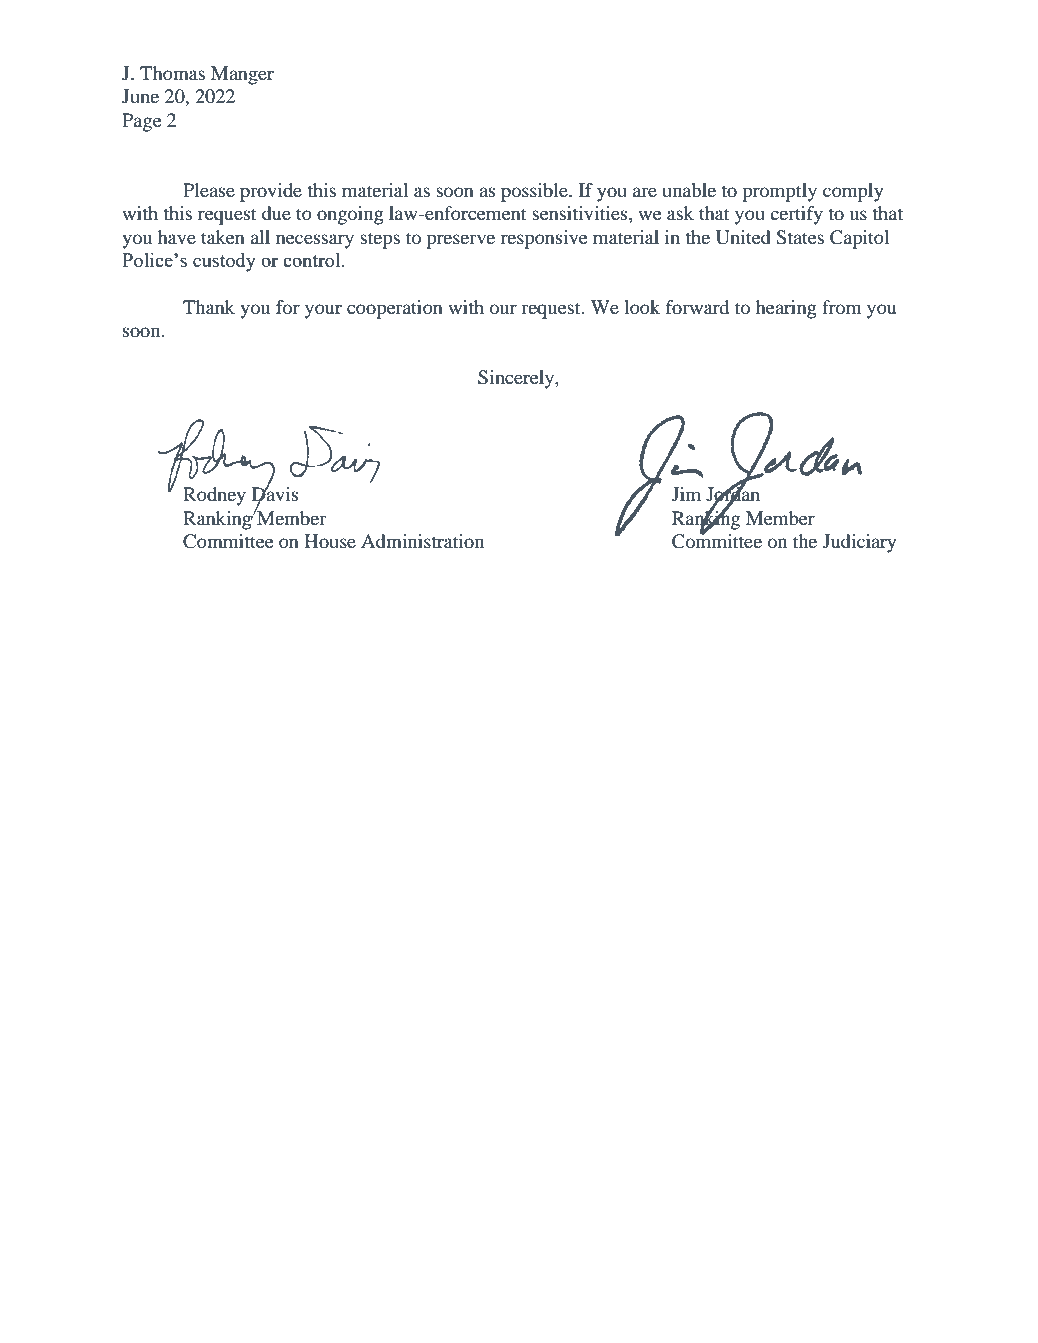 The image size is (1038, 1343). What do you see at coordinates (395, 309) in the screenshot?
I see `cooperation` at bounding box center [395, 309].
